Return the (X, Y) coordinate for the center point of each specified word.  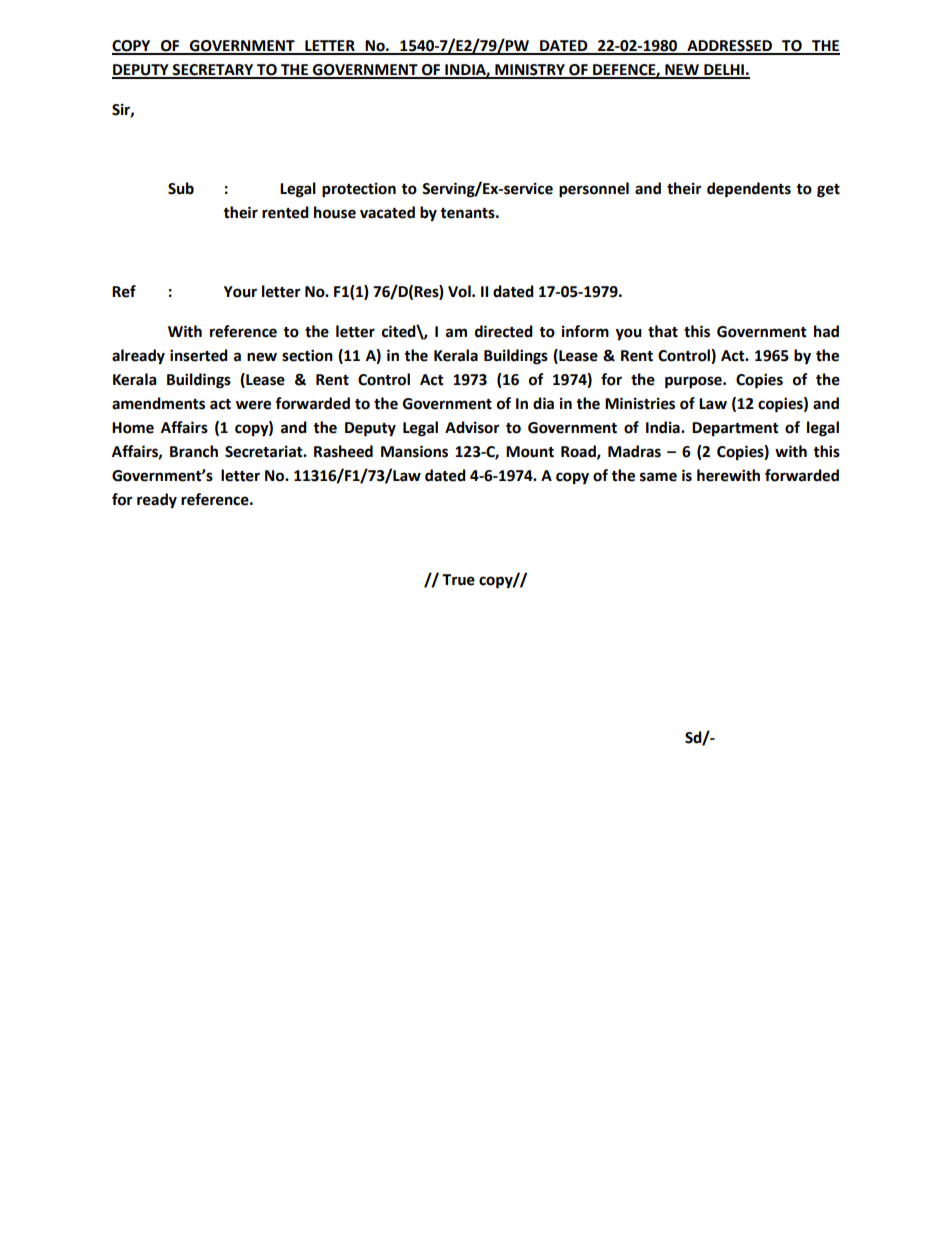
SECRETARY (213, 71)
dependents (749, 190)
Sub (181, 188)
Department (735, 429)
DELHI (724, 71)
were (253, 405)
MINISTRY (530, 71)
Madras (634, 451)
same (658, 477)
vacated (387, 212)
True (458, 580)
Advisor (472, 427)
